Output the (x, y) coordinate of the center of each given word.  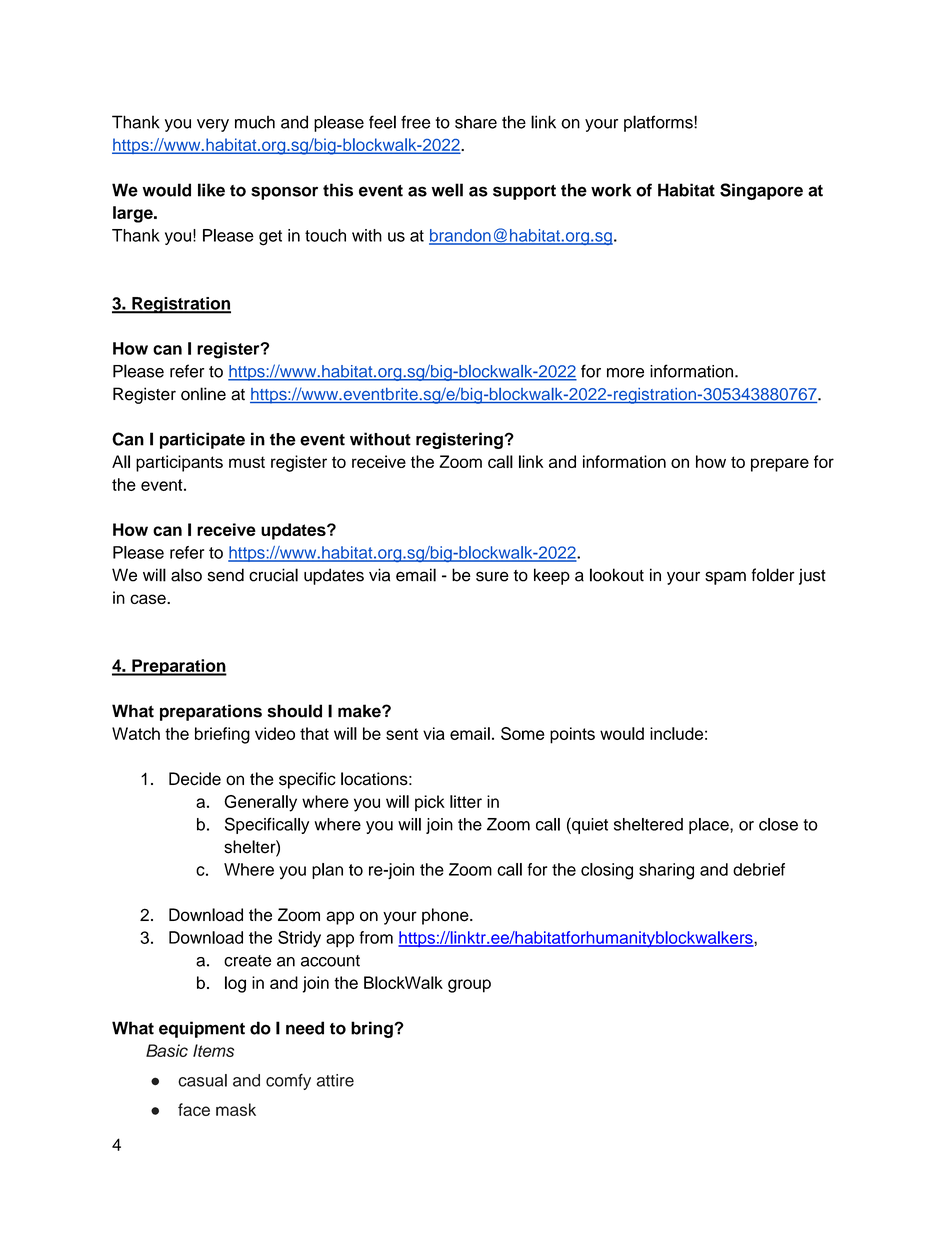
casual (202, 1080)
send (226, 575)
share (476, 122)
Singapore (761, 191)
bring (373, 1029)
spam (725, 578)
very (213, 125)
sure (492, 576)
